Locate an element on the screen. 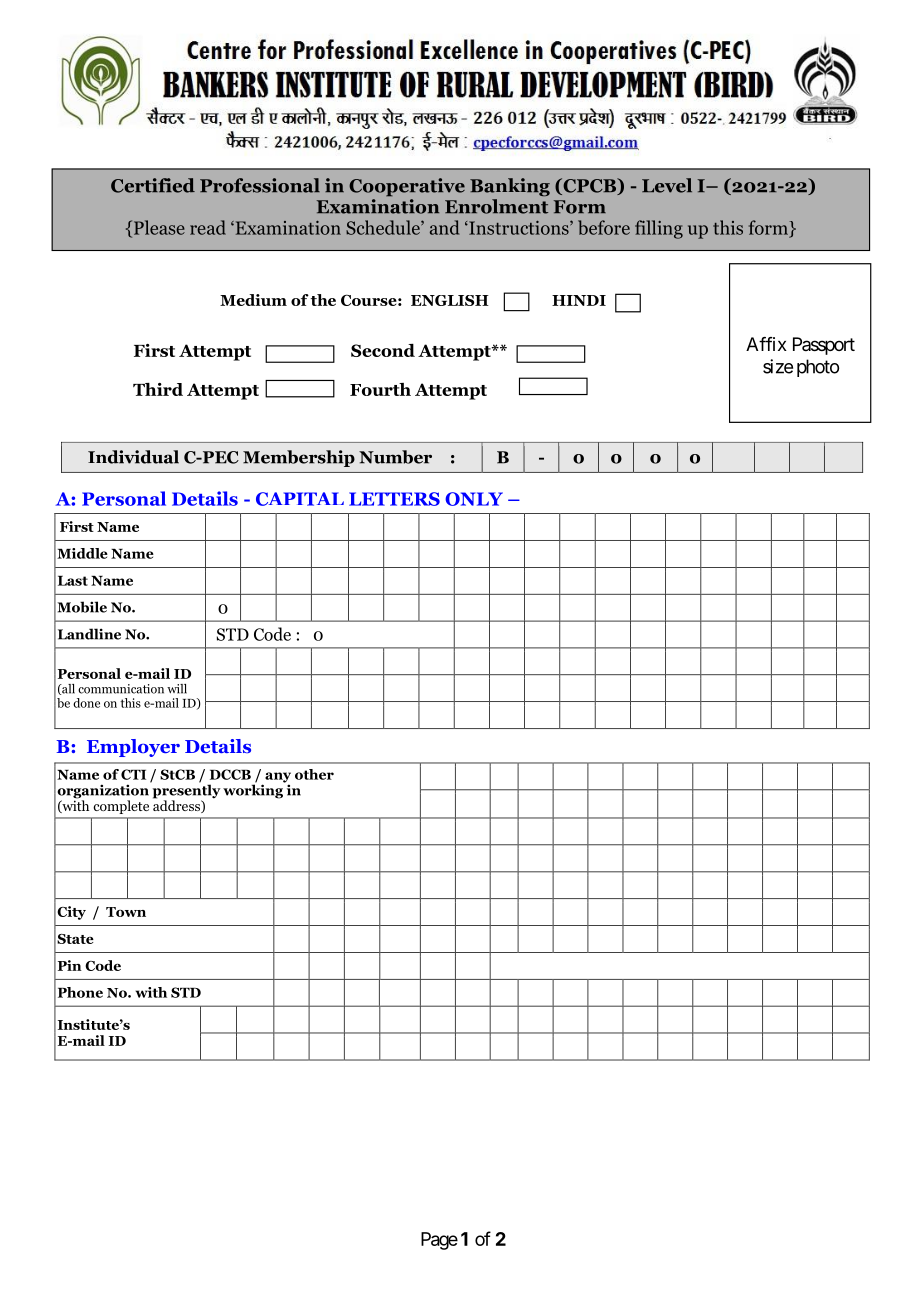  presently is located at coordinates (185, 791).
